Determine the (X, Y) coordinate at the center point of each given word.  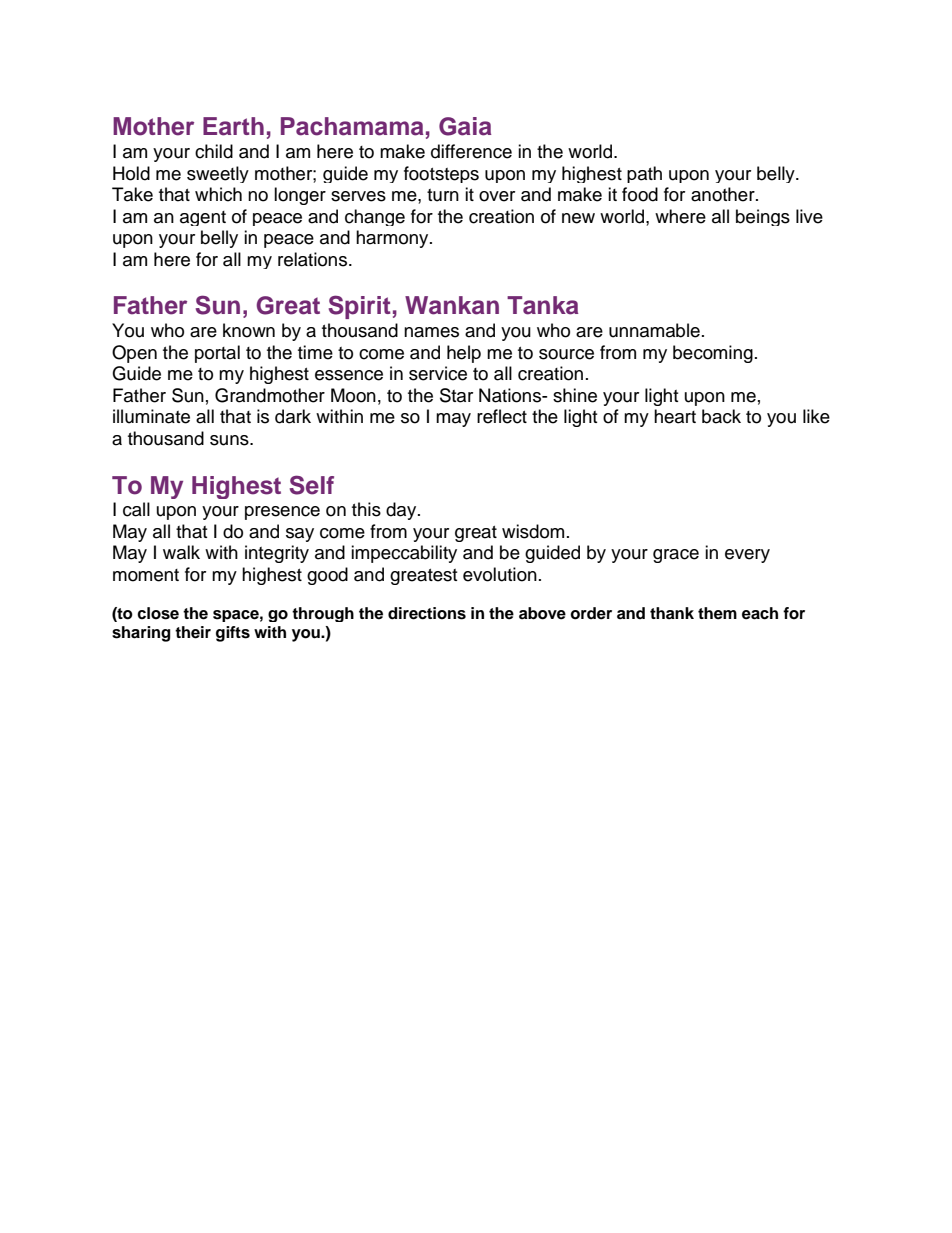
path (644, 174)
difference (471, 151)
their (193, 632)
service (438, 373)
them (717, 613)
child (214, 151)
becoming (713, 354)
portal (217, 354)
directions (427, 613)
